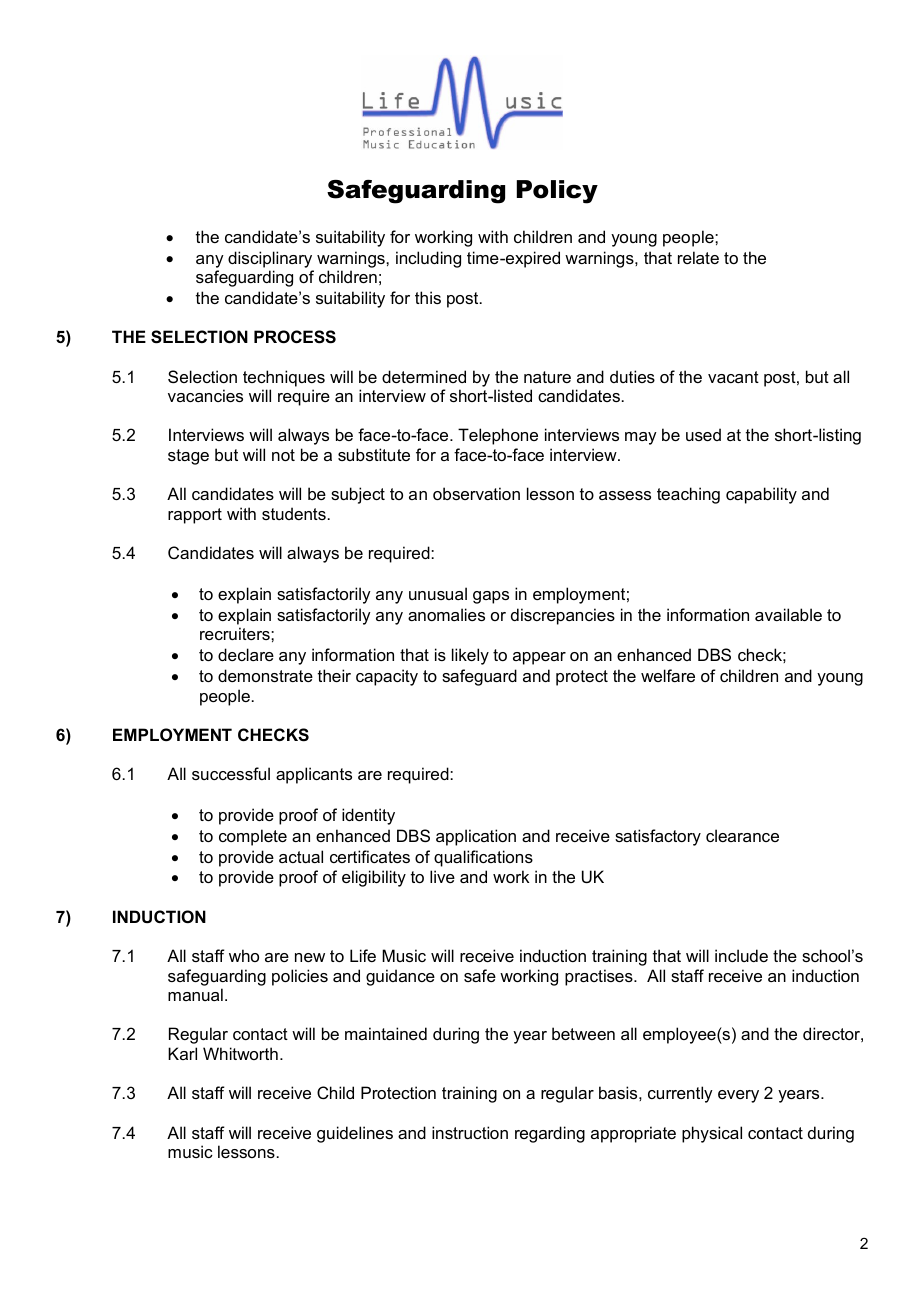 The image size is (924, 1308). Describe the element at coordinates (470, 1132) in the document. I see `instruction` at that location.
